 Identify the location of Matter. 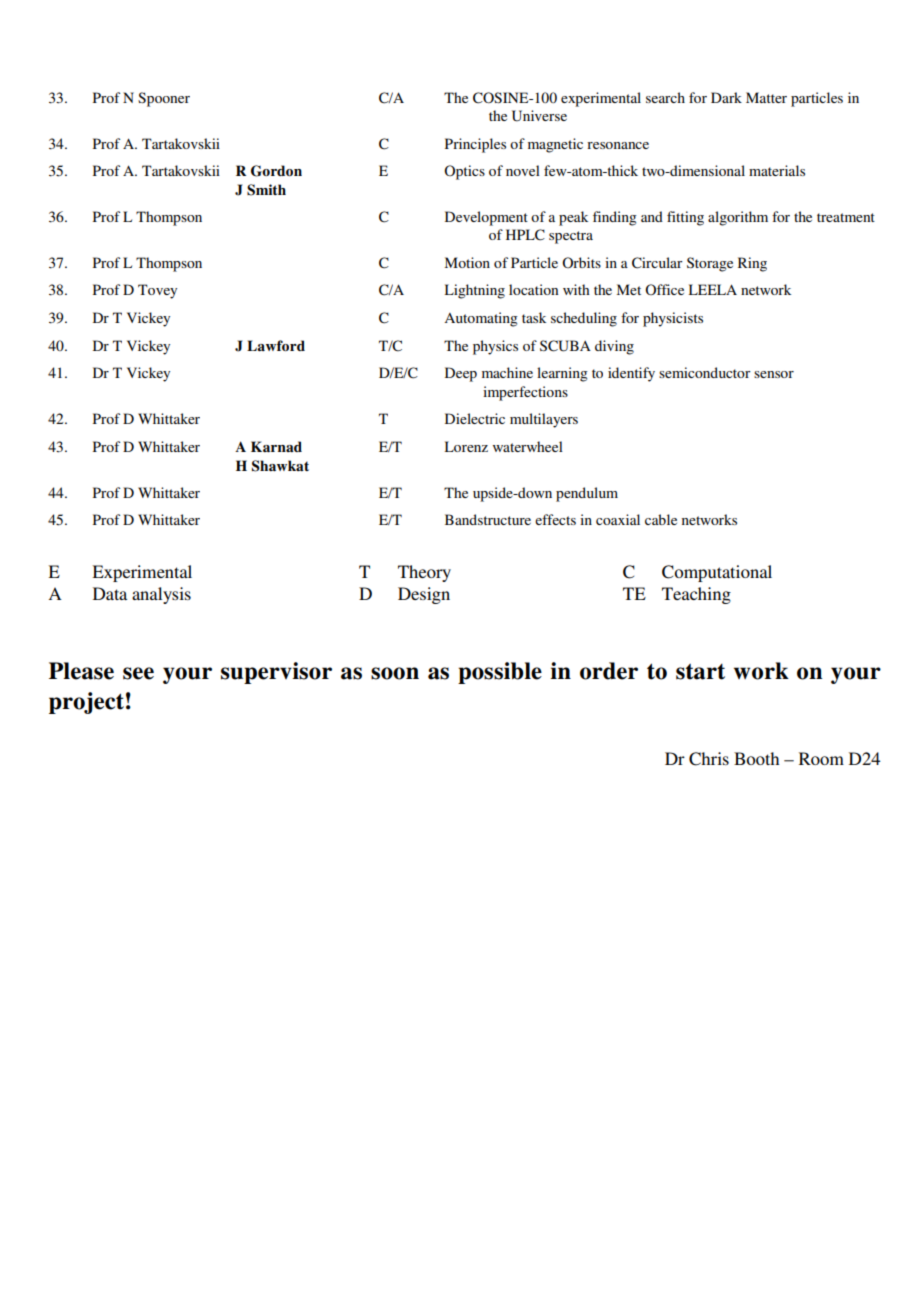
(766, 97).
